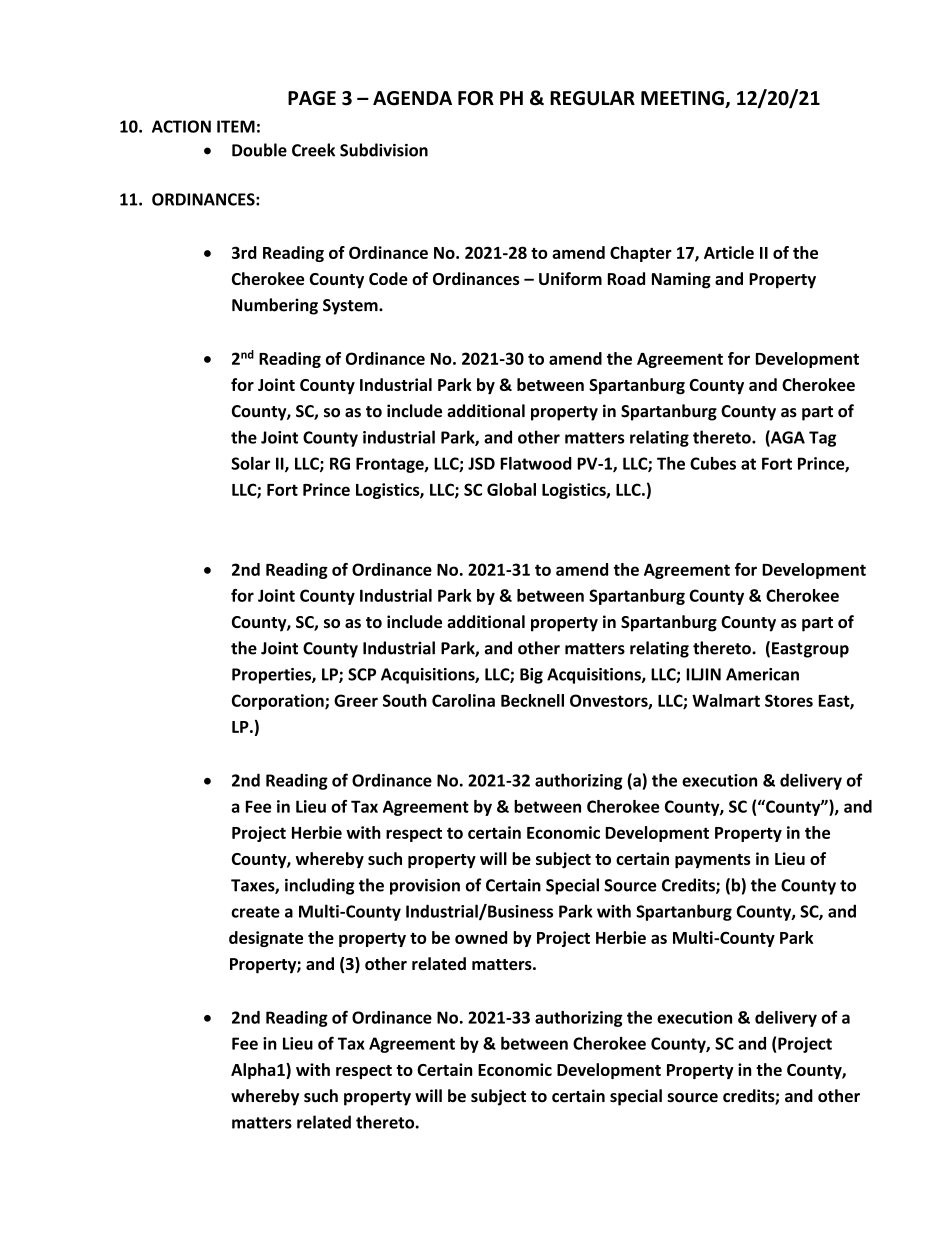  Describe the element at coordinates (683, 99) in the page. I see `MEETING` at that location.
